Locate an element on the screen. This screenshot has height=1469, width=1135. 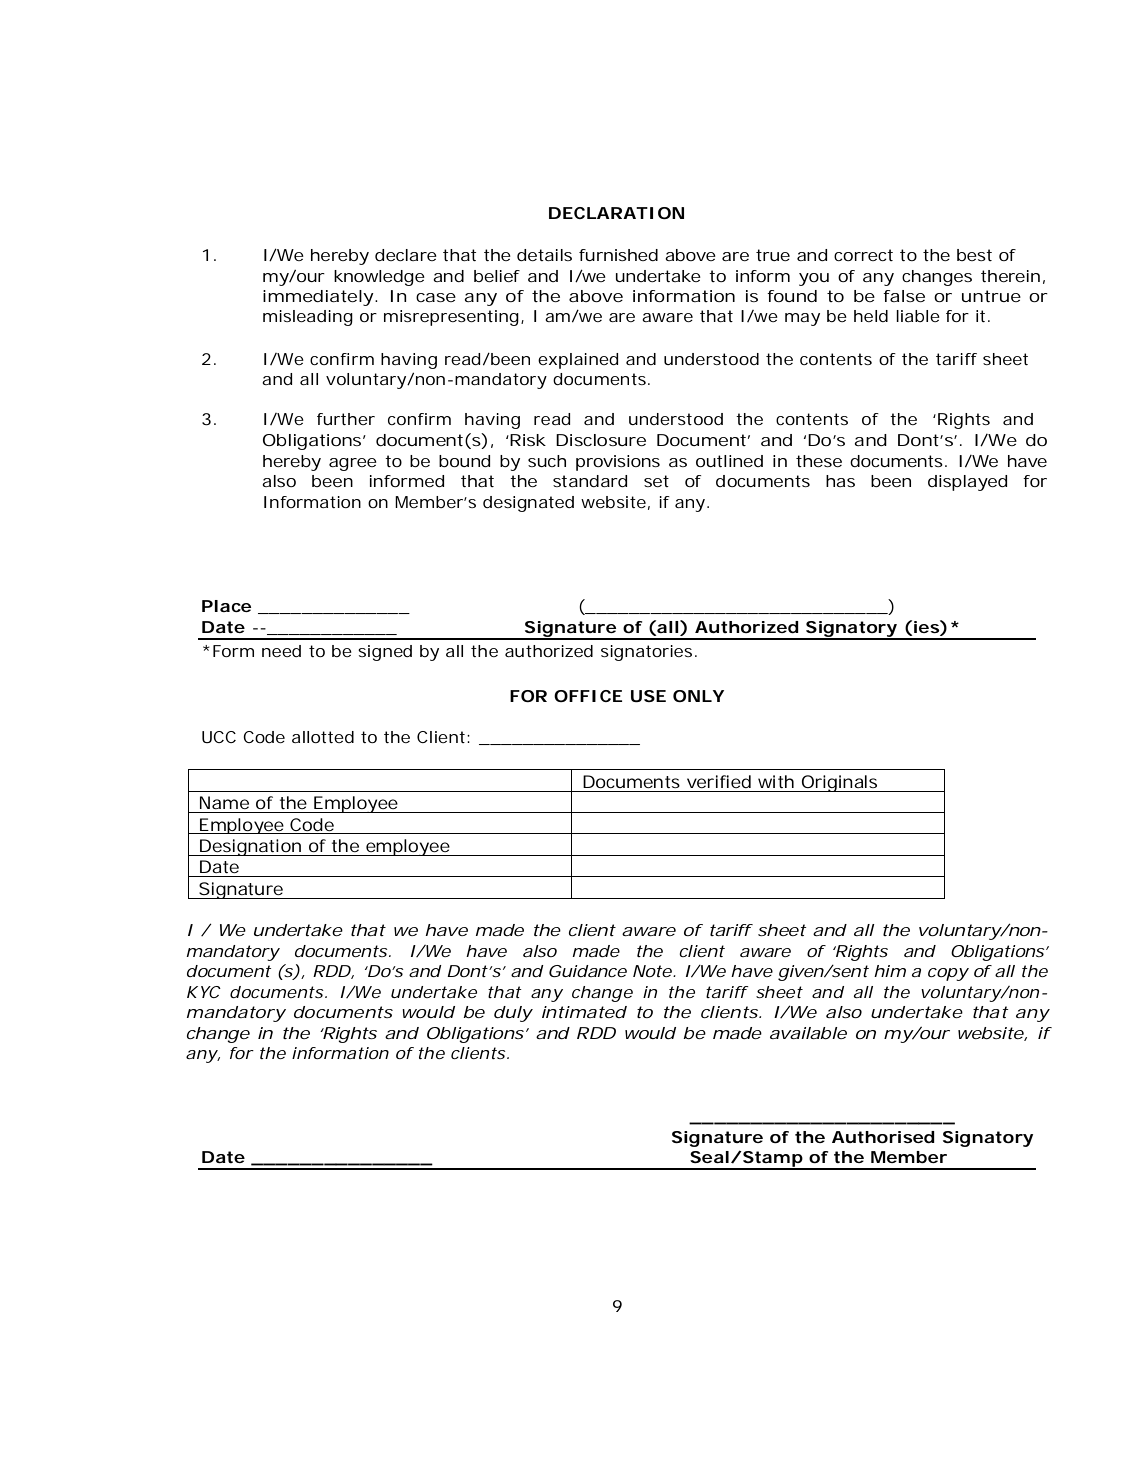
immediately is located at coordinates (318, 298).
